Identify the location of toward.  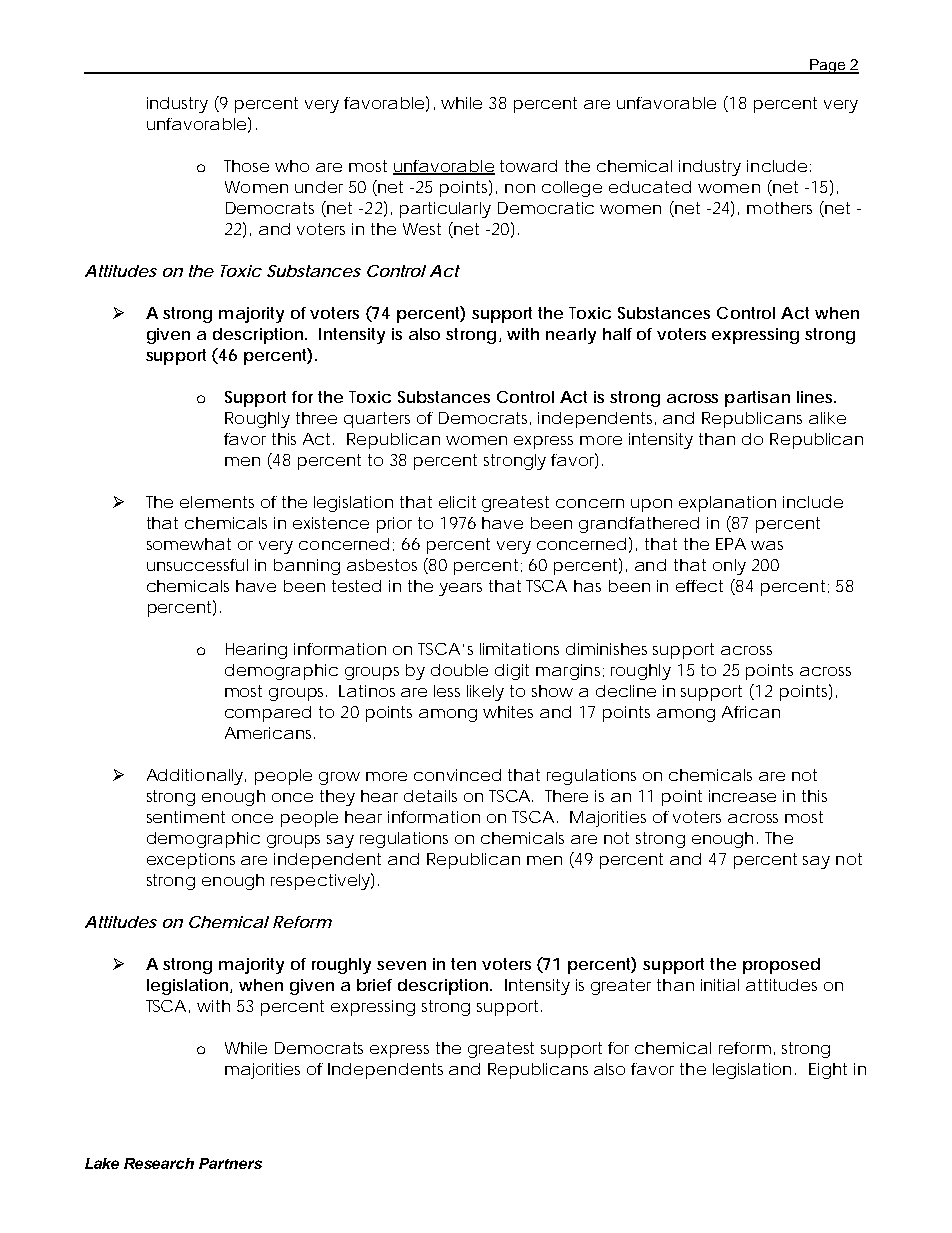
(528, 166).
